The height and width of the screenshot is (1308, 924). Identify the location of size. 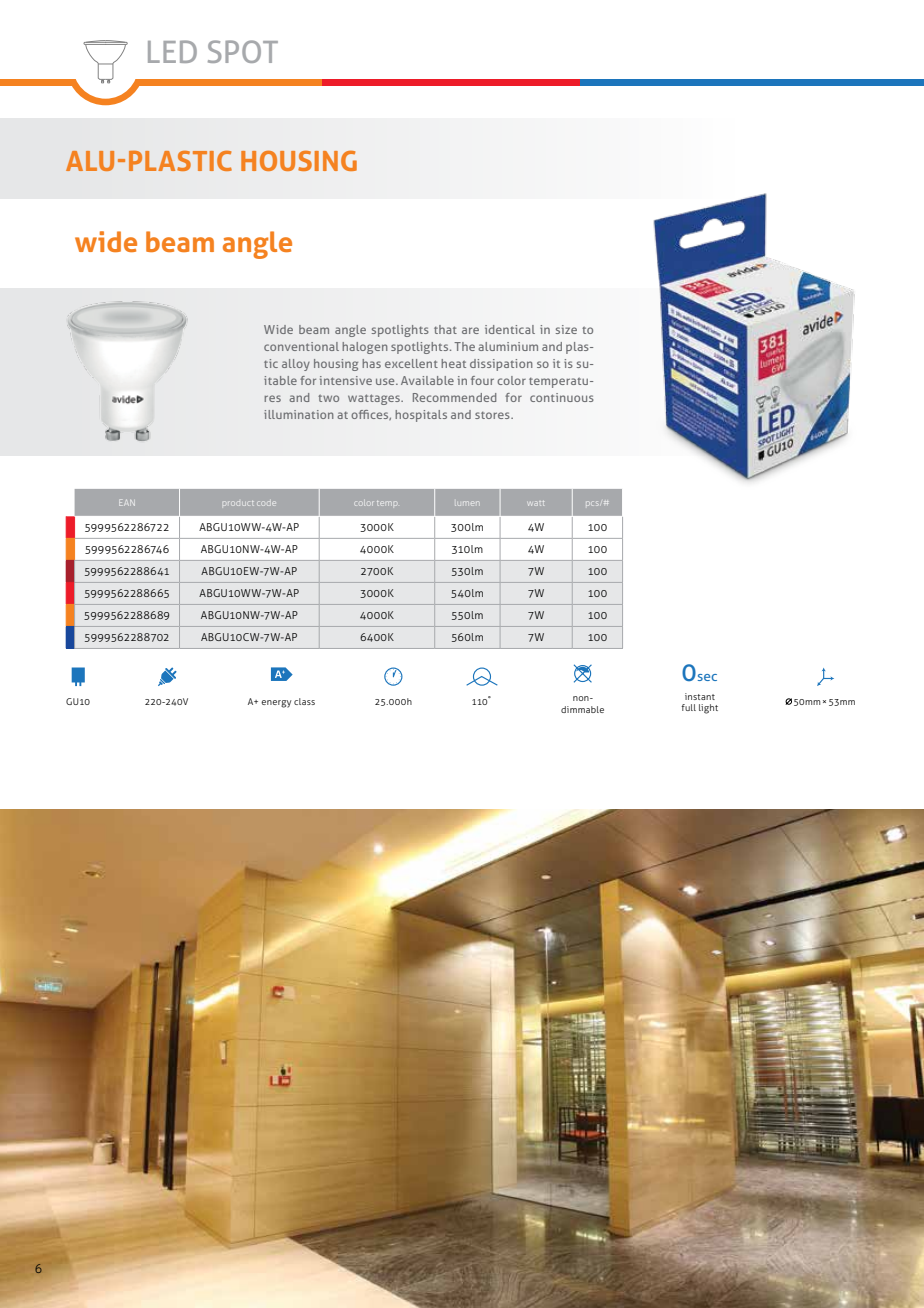
(566, 329).
